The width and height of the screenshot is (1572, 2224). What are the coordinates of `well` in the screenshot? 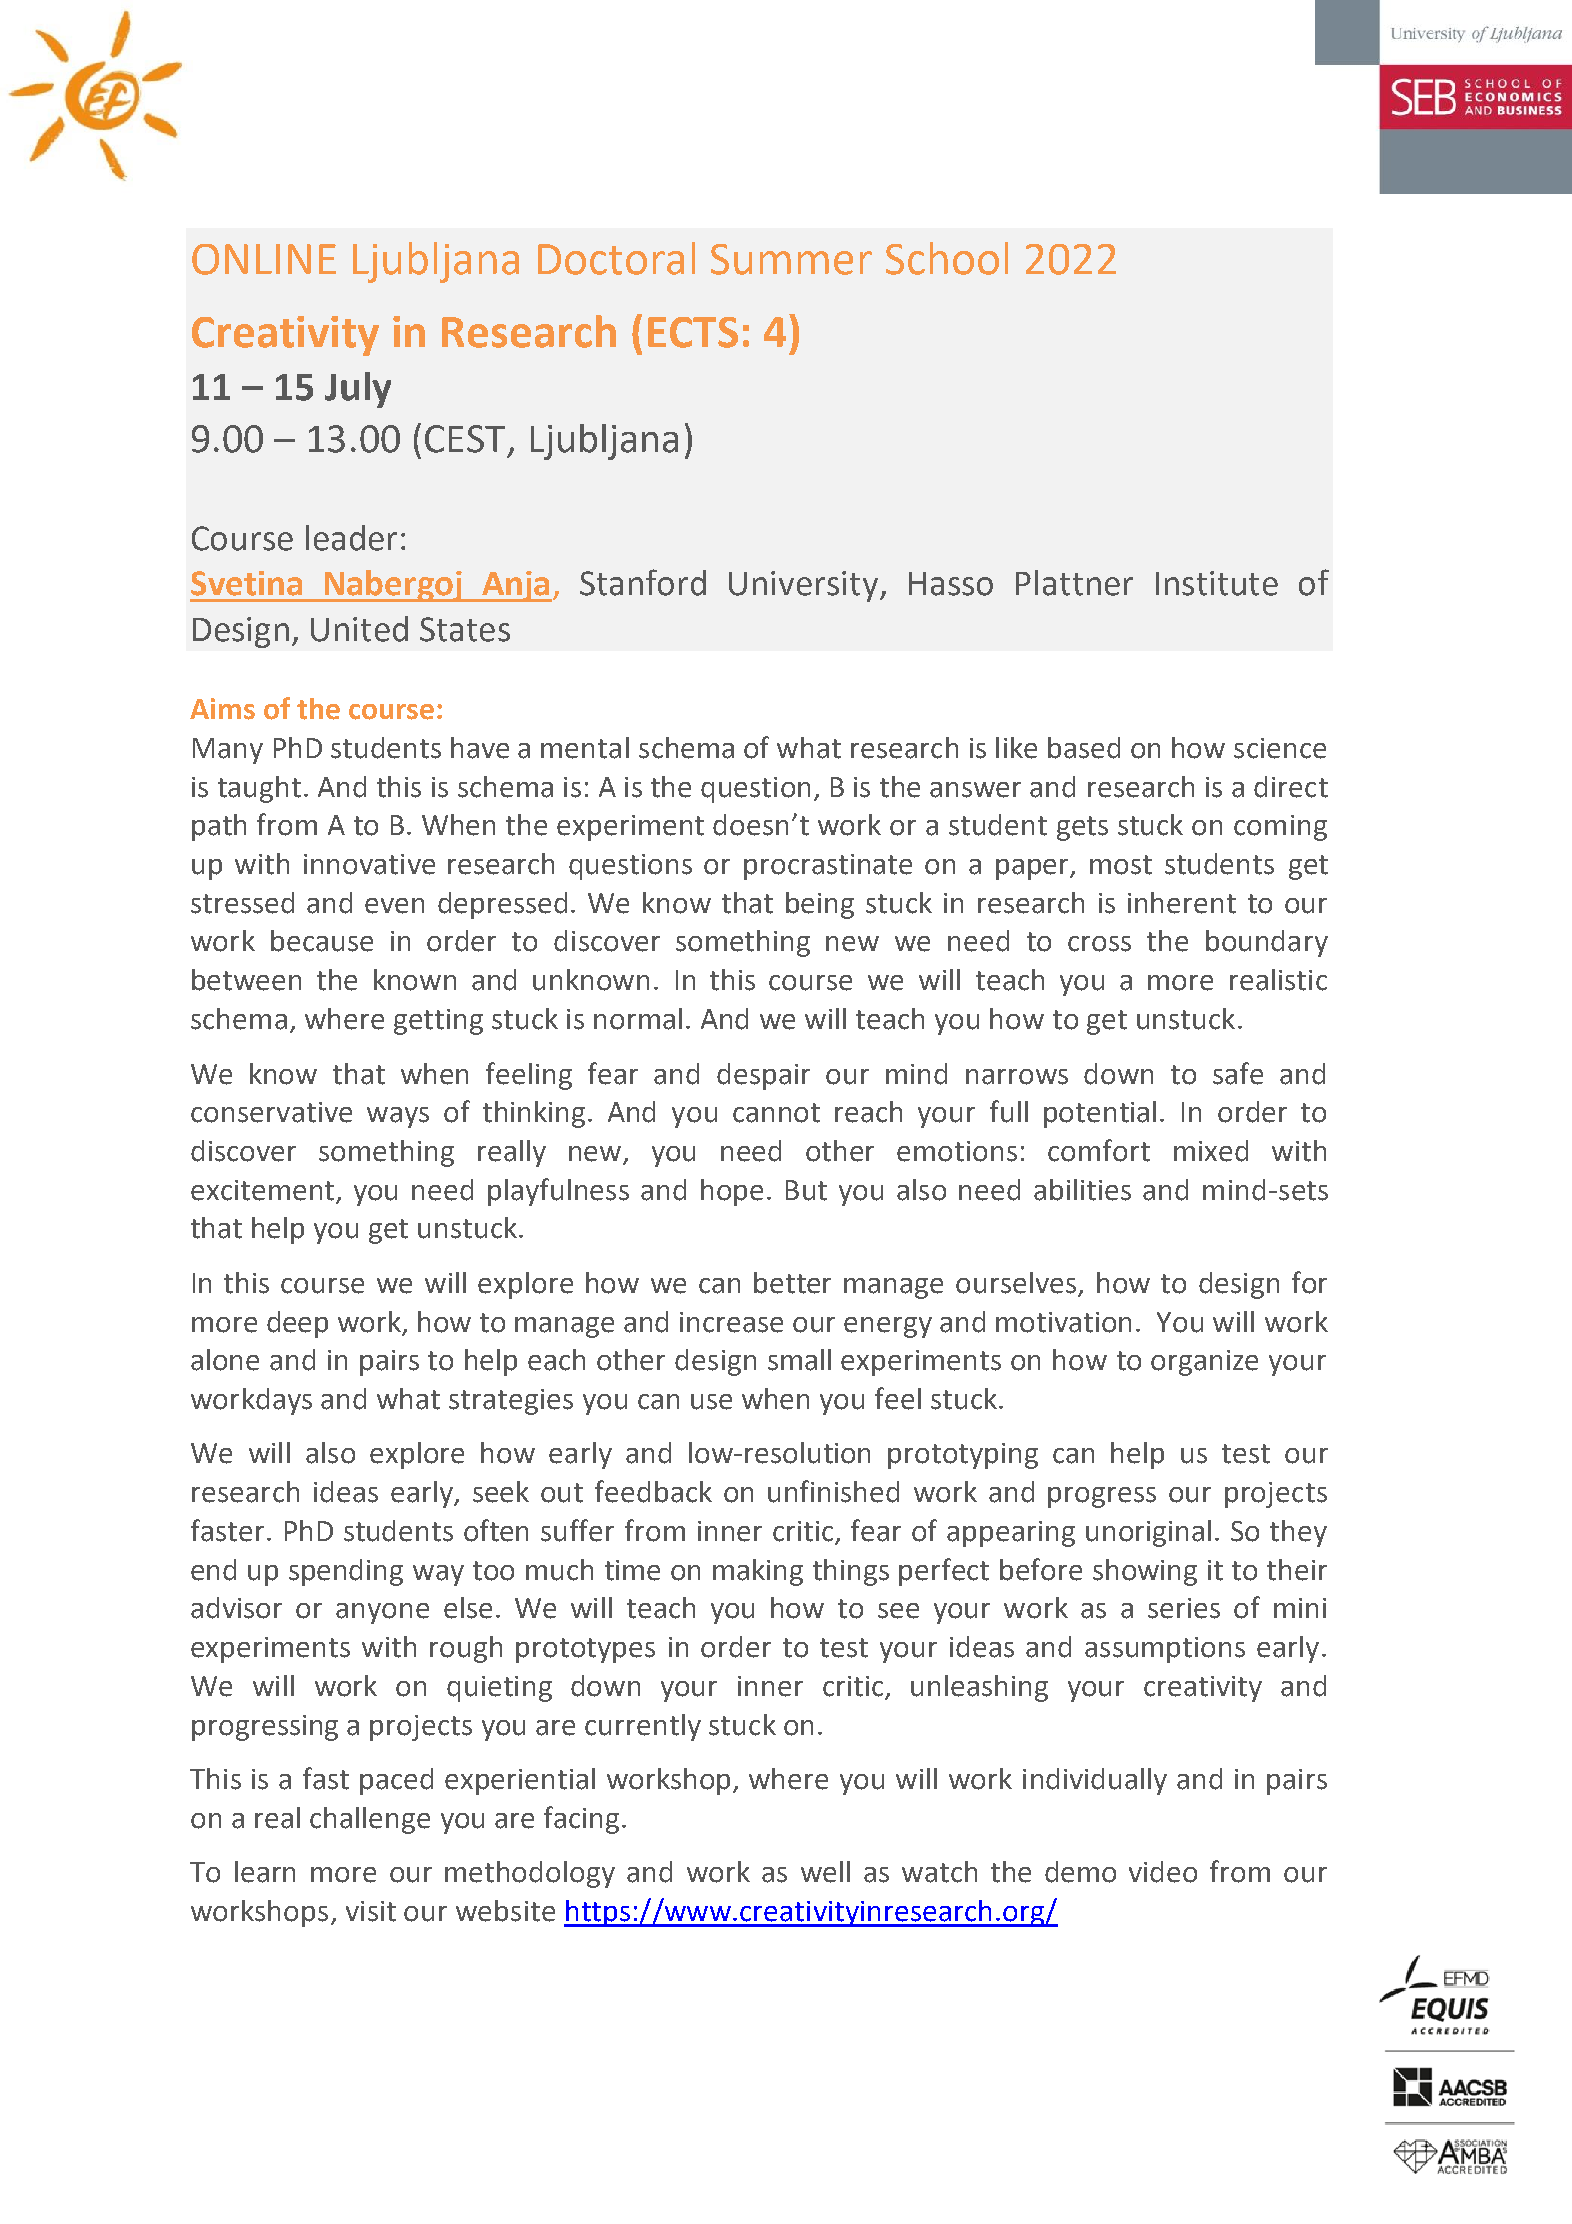 It's located at (825, 1872).
